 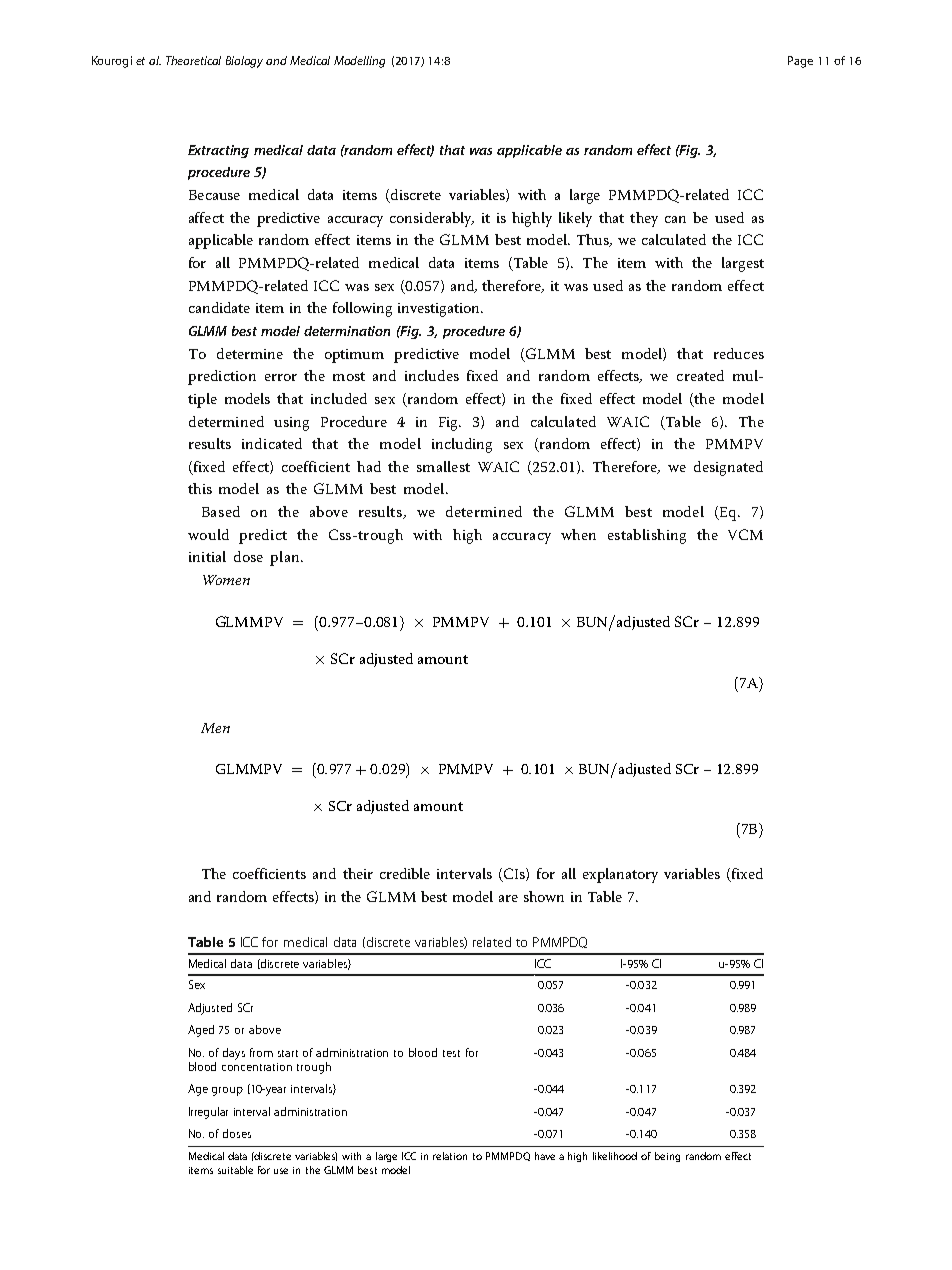 I want to click on Page, so click(x=800, y=62).
